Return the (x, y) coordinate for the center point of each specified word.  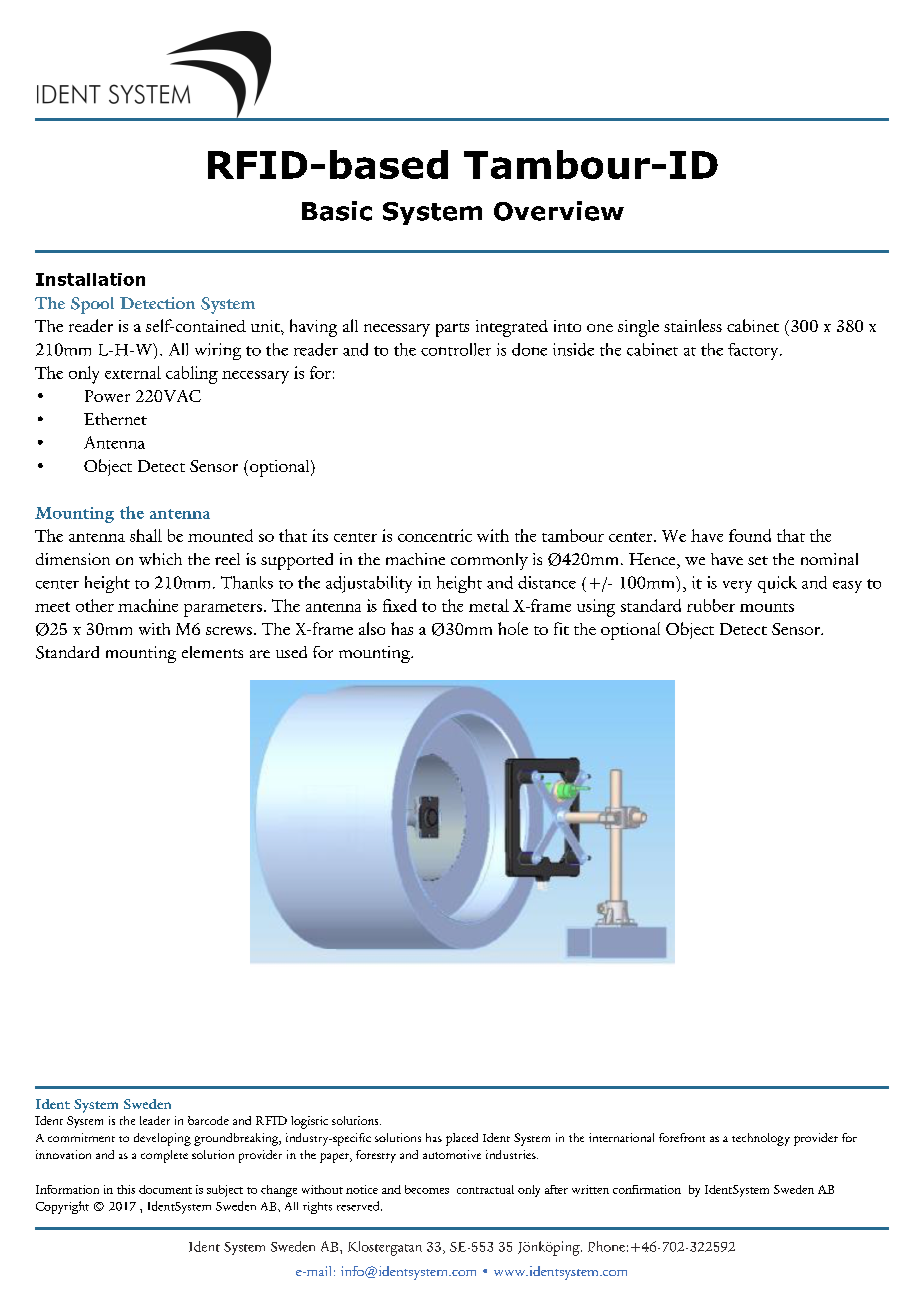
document (165, 1189)
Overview (559, 211)
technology (761, 1139)
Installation (90, 279)
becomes (427, 1189)
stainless (693, 325)
